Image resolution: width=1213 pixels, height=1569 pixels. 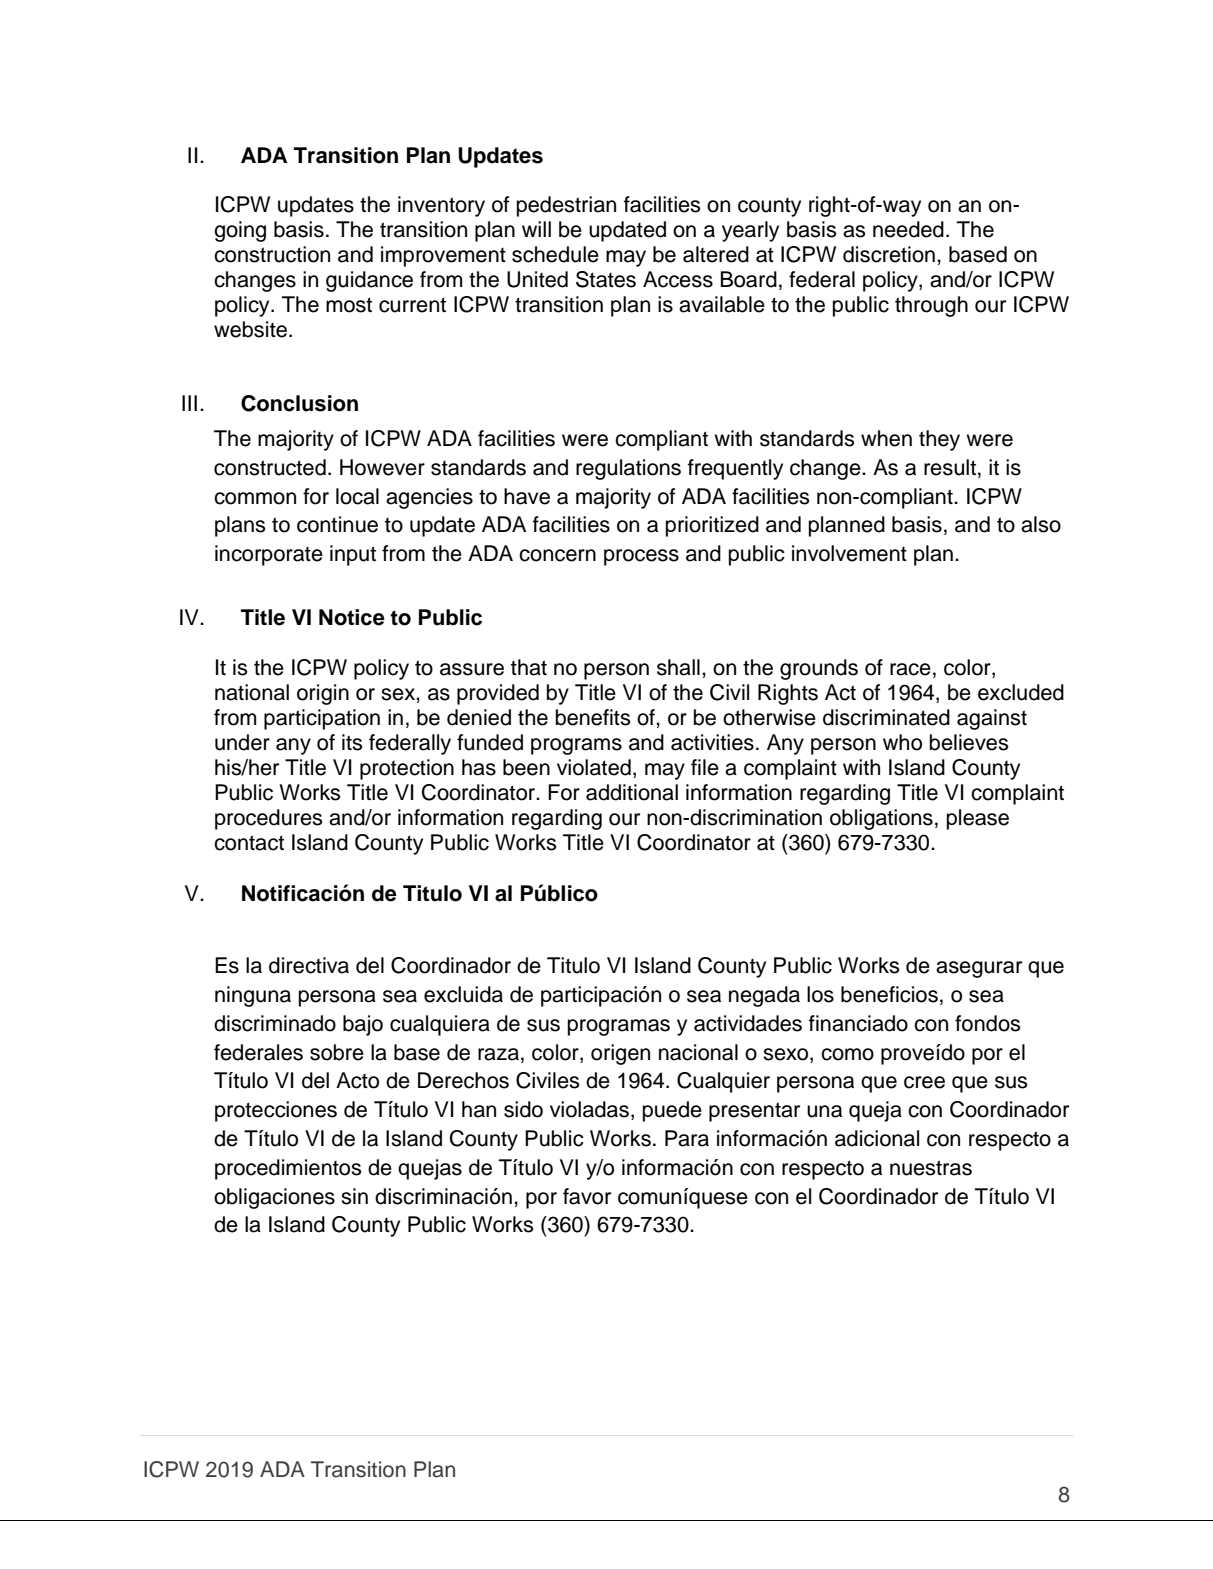 I want to click on construction, so click(x=272, y=254).
